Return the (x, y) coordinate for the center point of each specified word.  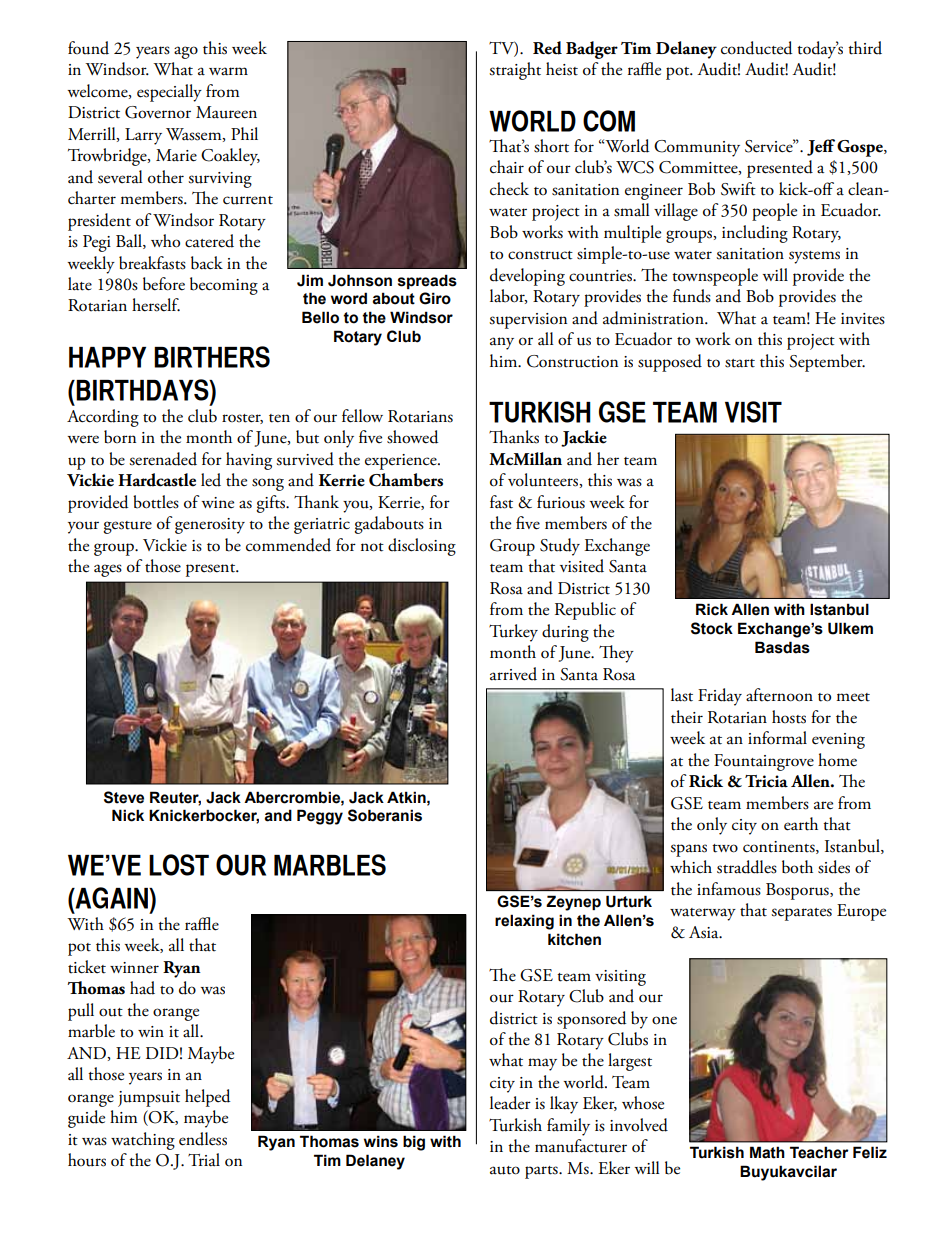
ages (108, 570)
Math (767, 1152)
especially (169, 93)
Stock (712, 628)
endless (203, 1139)
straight (515, 71)
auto (505, 1170)
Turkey (513, 633)
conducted (756, 48)
